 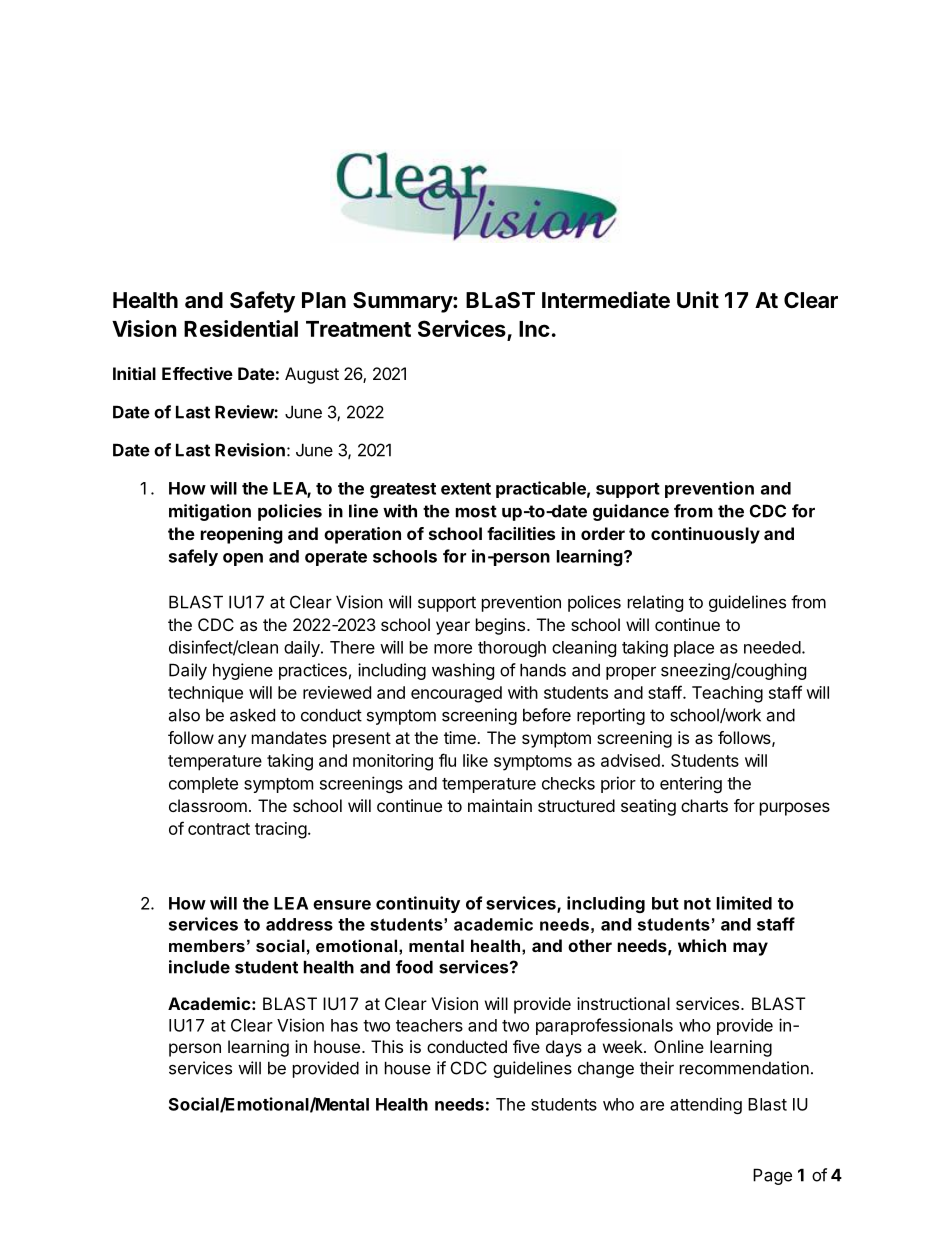 I want to click on Residential, so click(x=241, y=328).
